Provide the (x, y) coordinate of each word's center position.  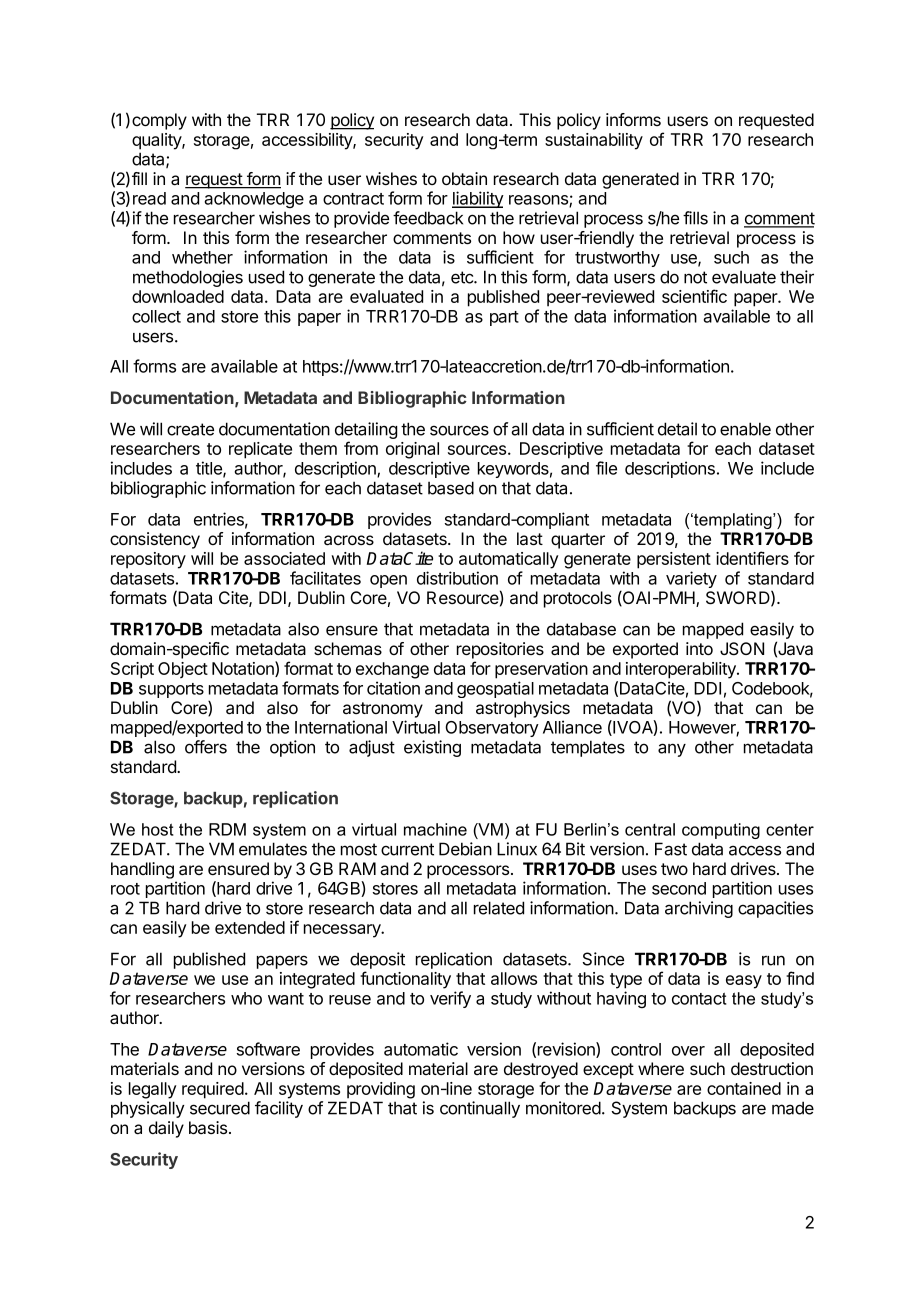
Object (183, 670)
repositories (500, 650)
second (679, 888)
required (214, 1090)
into (699, 648)
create (190, 429)
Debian (465, 849)
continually (480, 1109)
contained (744, 1088)
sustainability (594, 141)
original (412, 450)
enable (745, 429)
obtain (464, 178)
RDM (227, 829)
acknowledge (254, 200)
